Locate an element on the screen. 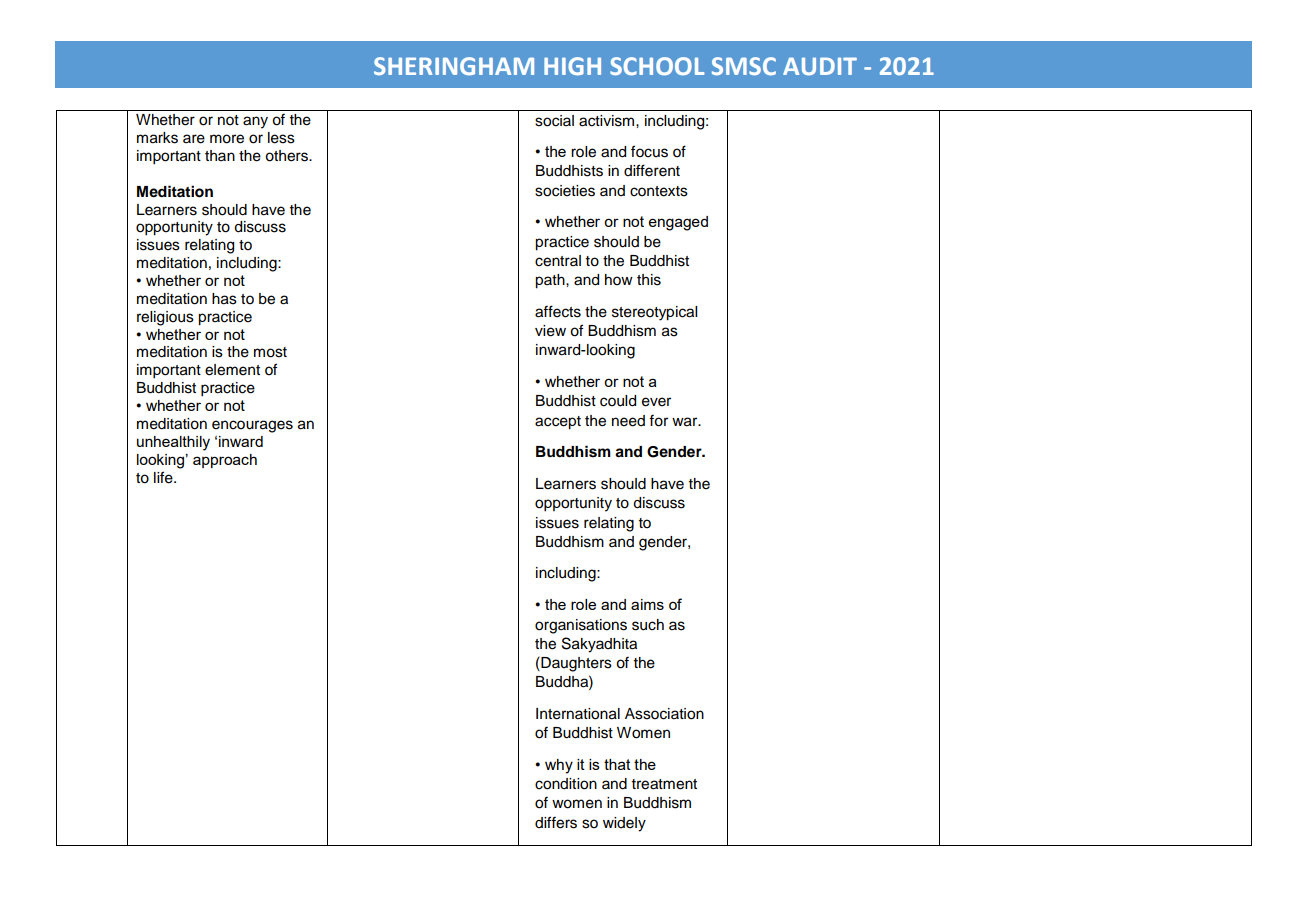 Image resolution: width=1308 pixels, height=924 pixels. for is located at coordinates (658, 421).
